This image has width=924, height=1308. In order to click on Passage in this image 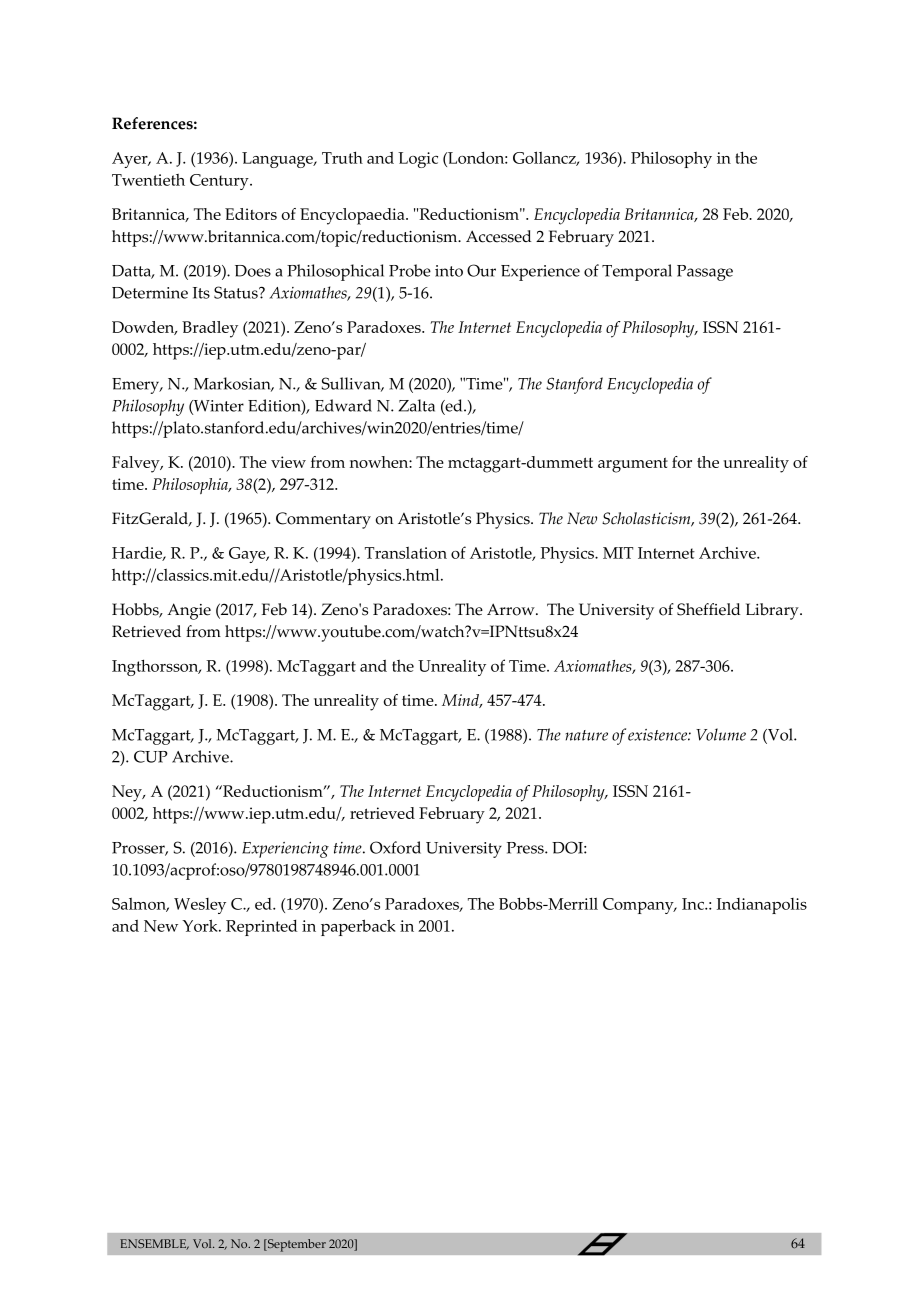, I will do `click(705, 273)`.
